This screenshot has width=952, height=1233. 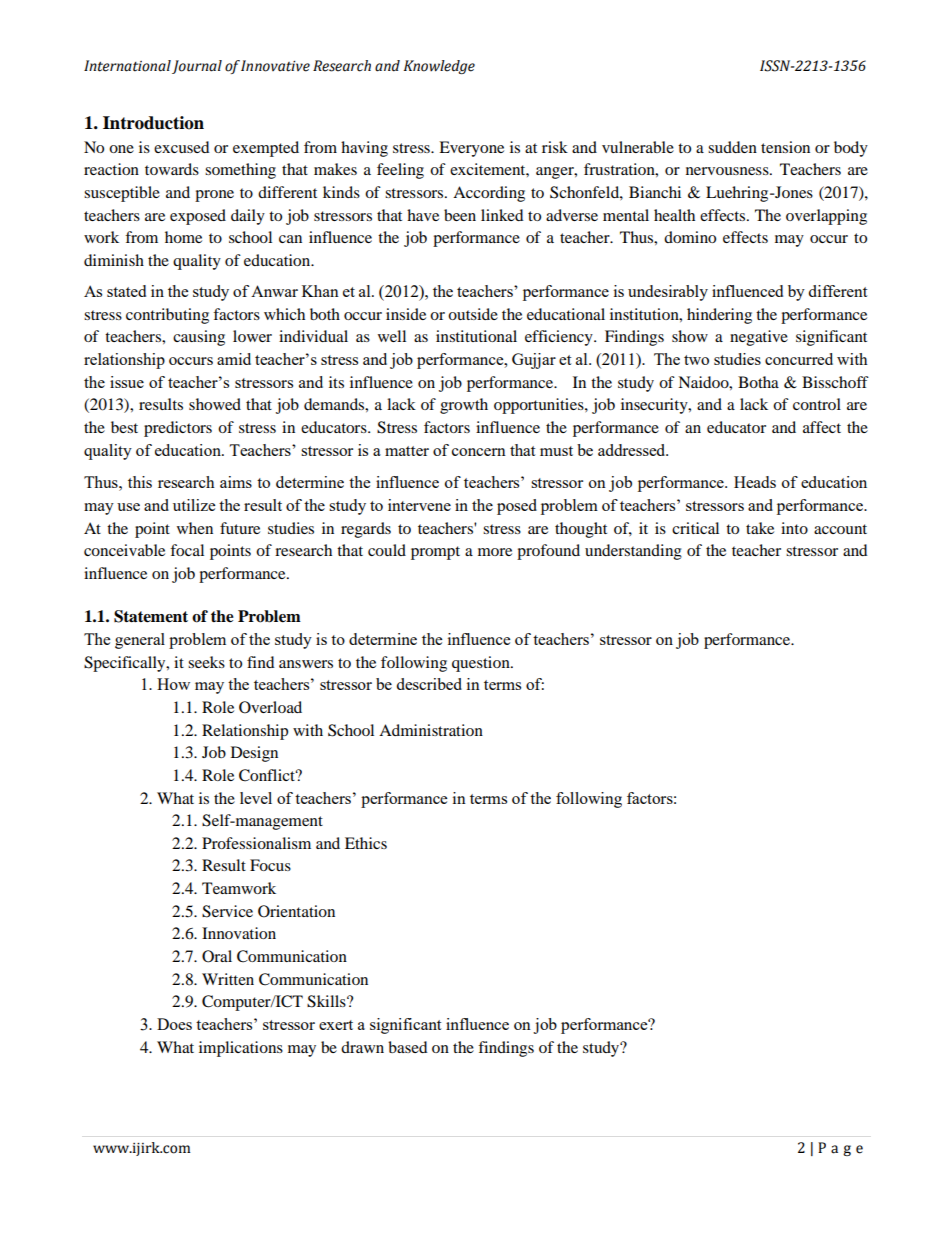 What do you see at coordinates (187, 550) in the screenshot?
I see `focal` at bounding box center [187, 550].
